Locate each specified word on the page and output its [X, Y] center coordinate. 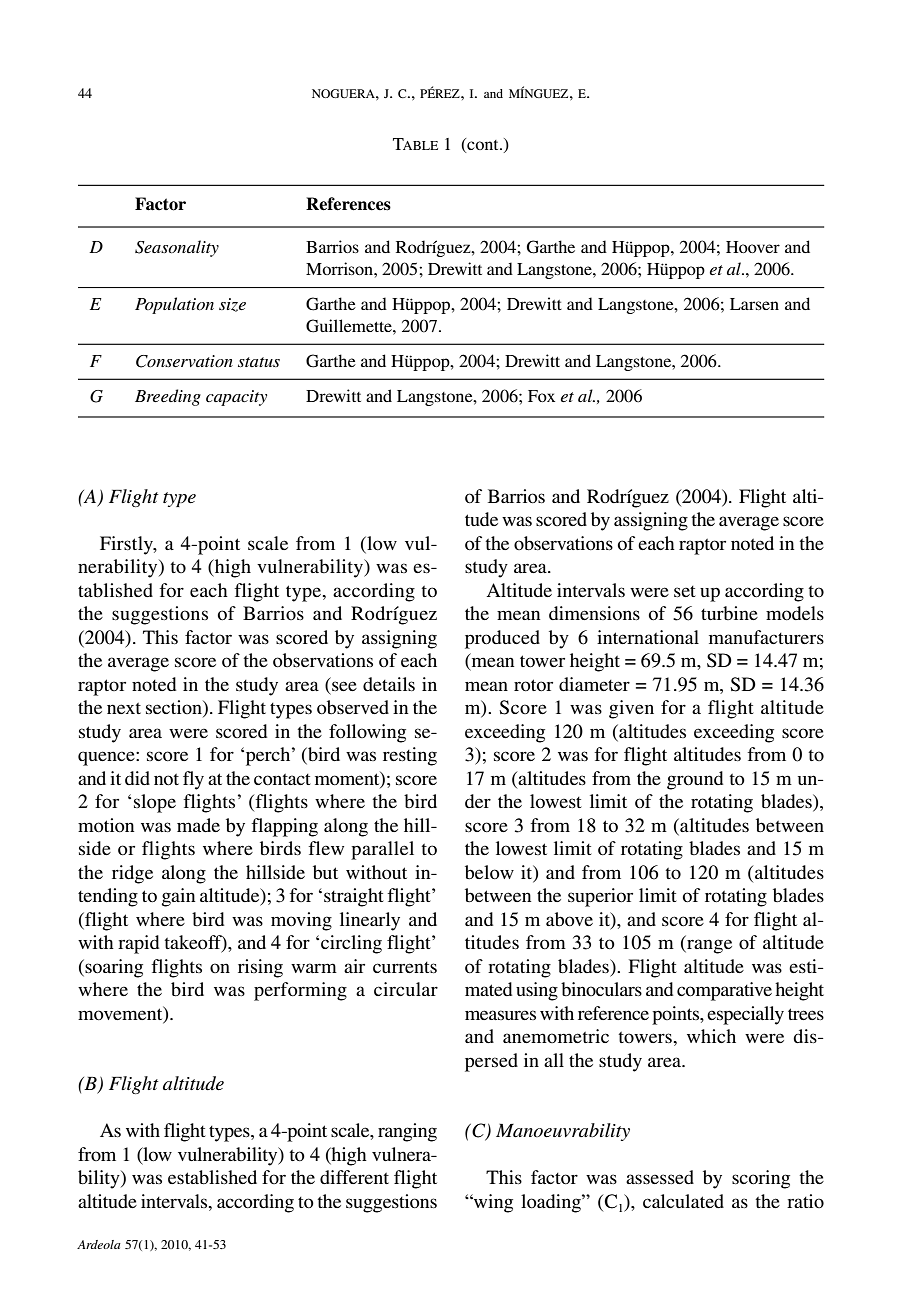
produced [502, 639]
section [175, 708]
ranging [407, 1132]
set [685, 591]
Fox [541, 396]
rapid [138, 944]
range [708, 946]
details [389, 684]
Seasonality [177, 248]
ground [695, 780]
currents [405, 967]
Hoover [753, 247]
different [354, 1177]
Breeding [168, 397]
